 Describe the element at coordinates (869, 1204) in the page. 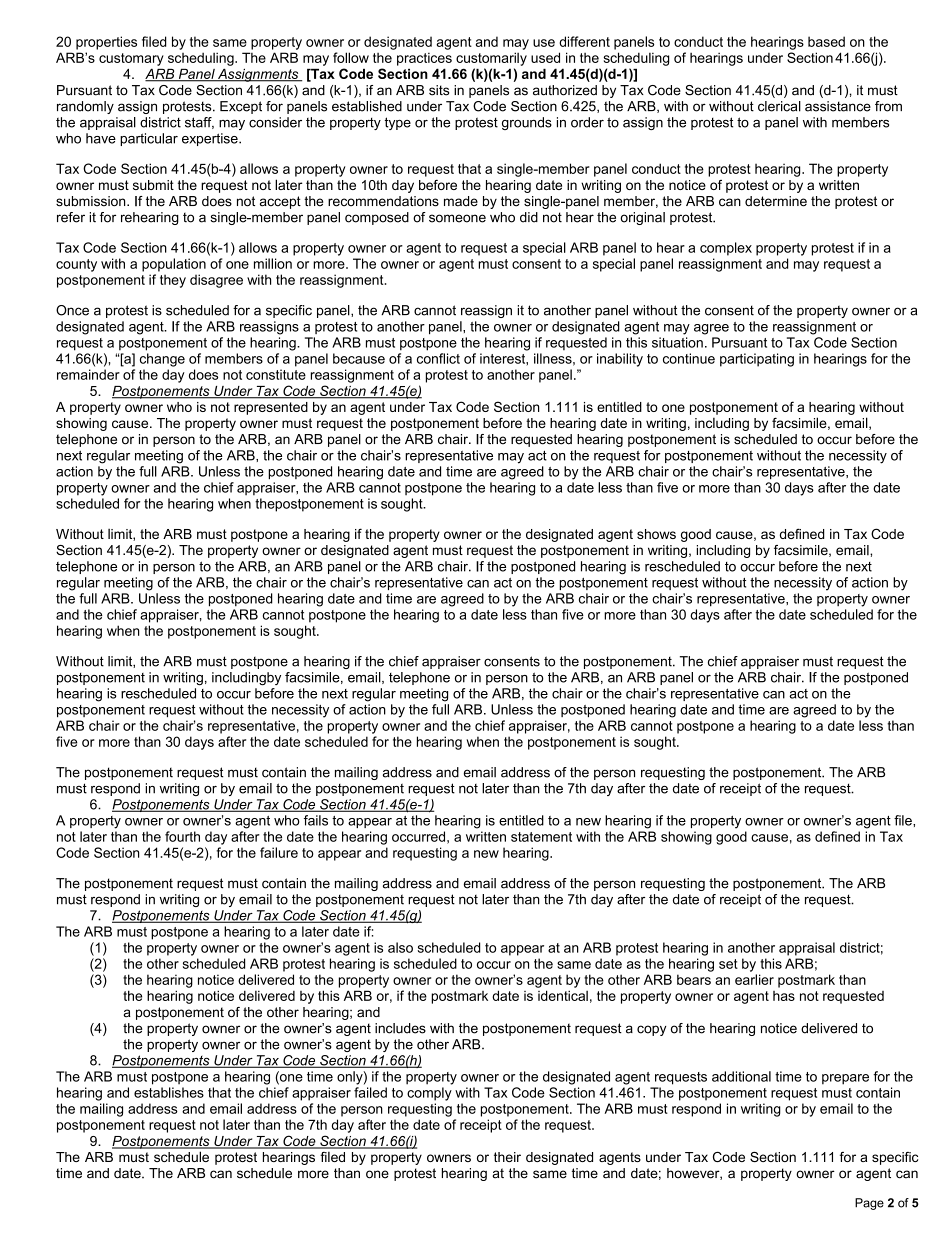

I see `Page` at that location.
